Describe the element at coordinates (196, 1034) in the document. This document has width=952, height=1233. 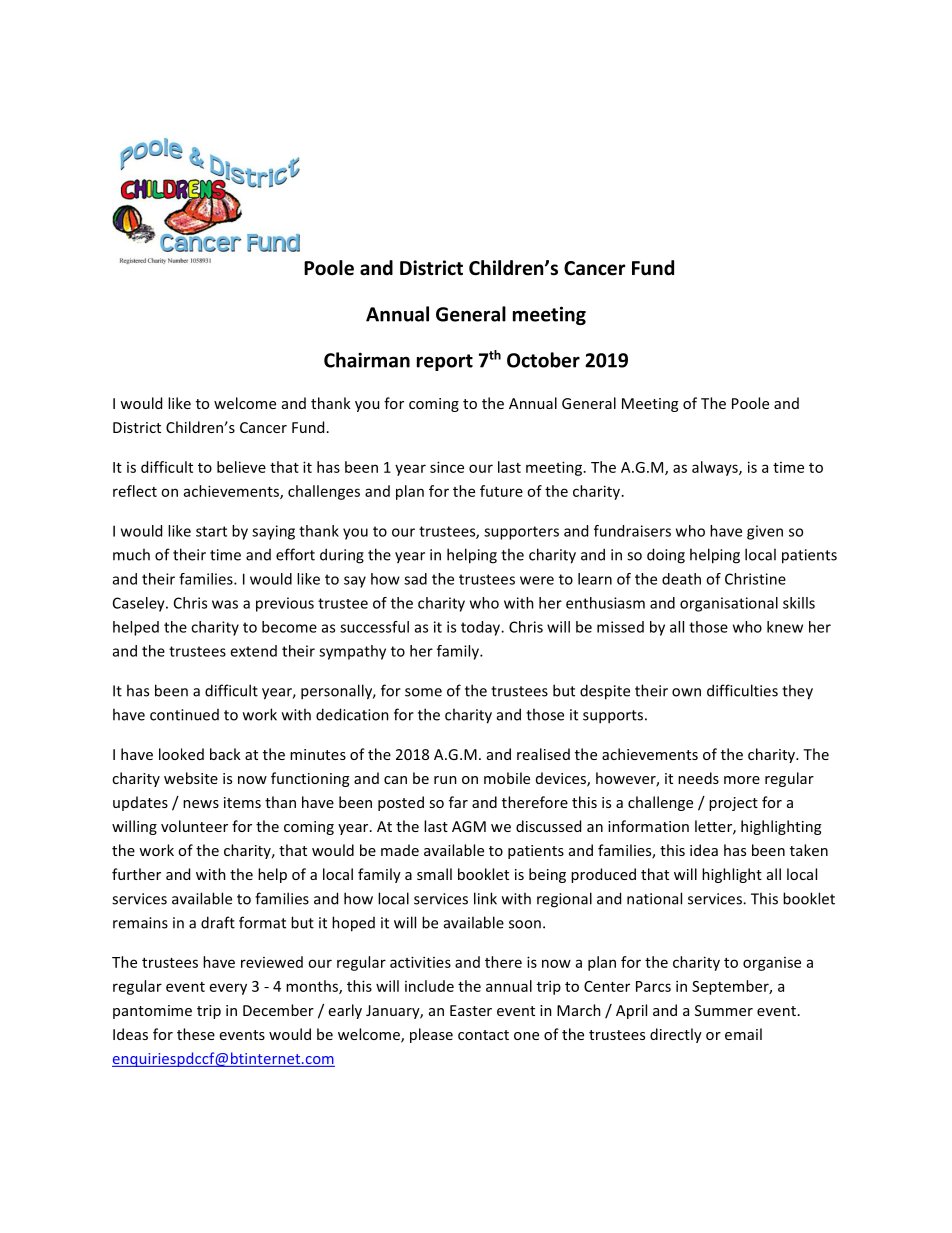
I see `these` at that location.
